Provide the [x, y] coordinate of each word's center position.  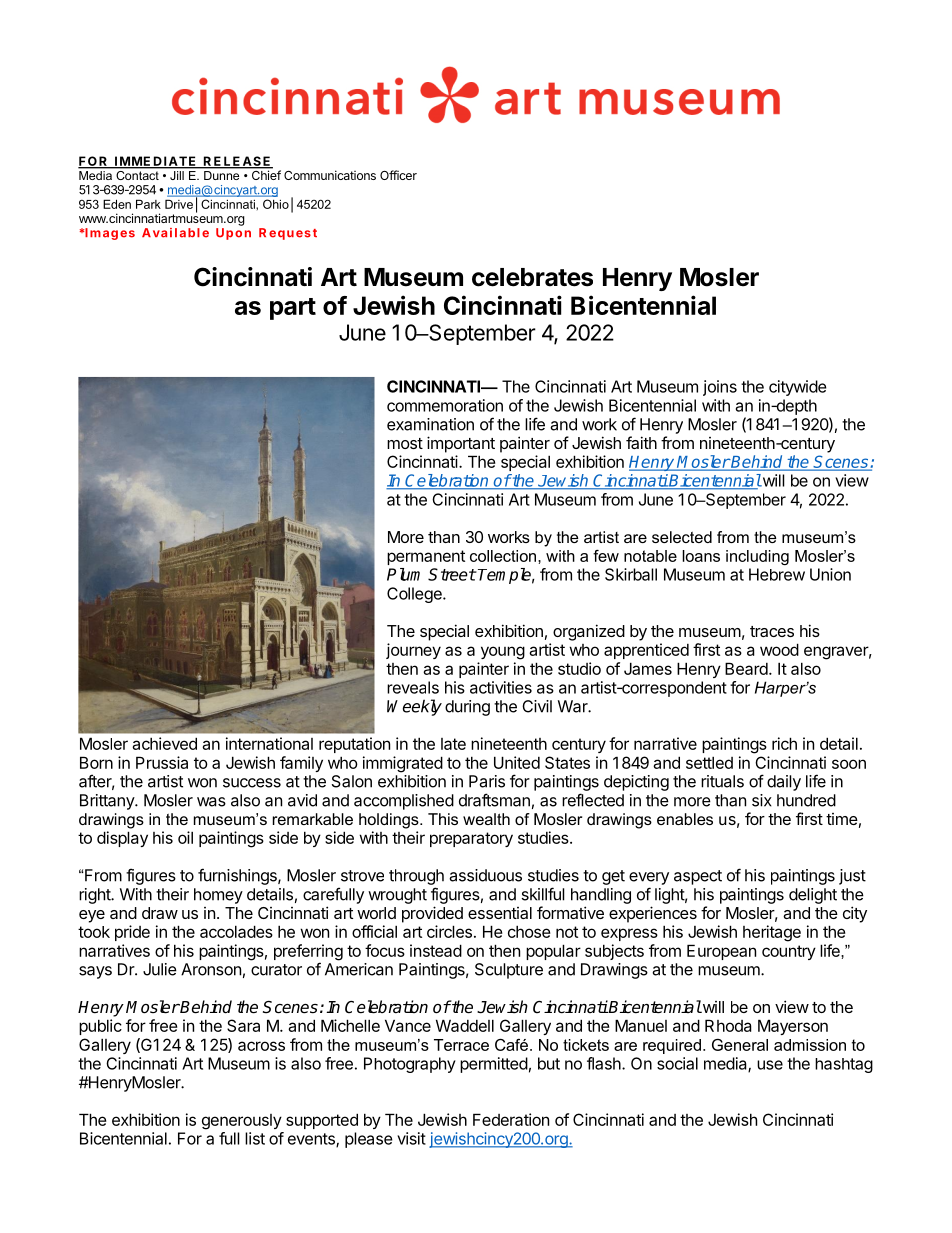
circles [449, 931]
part [293, 309]
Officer [398, 175]
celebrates [532, 277]
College [415, 595]
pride [132, 933]
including [757, 557]
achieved [164, 743]
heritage [772, 933]
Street [452, 574]
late [453, 744]
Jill [177, 175]
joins [720, 388]
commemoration [445, 405]
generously [242, 1122]
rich [784, 743]
